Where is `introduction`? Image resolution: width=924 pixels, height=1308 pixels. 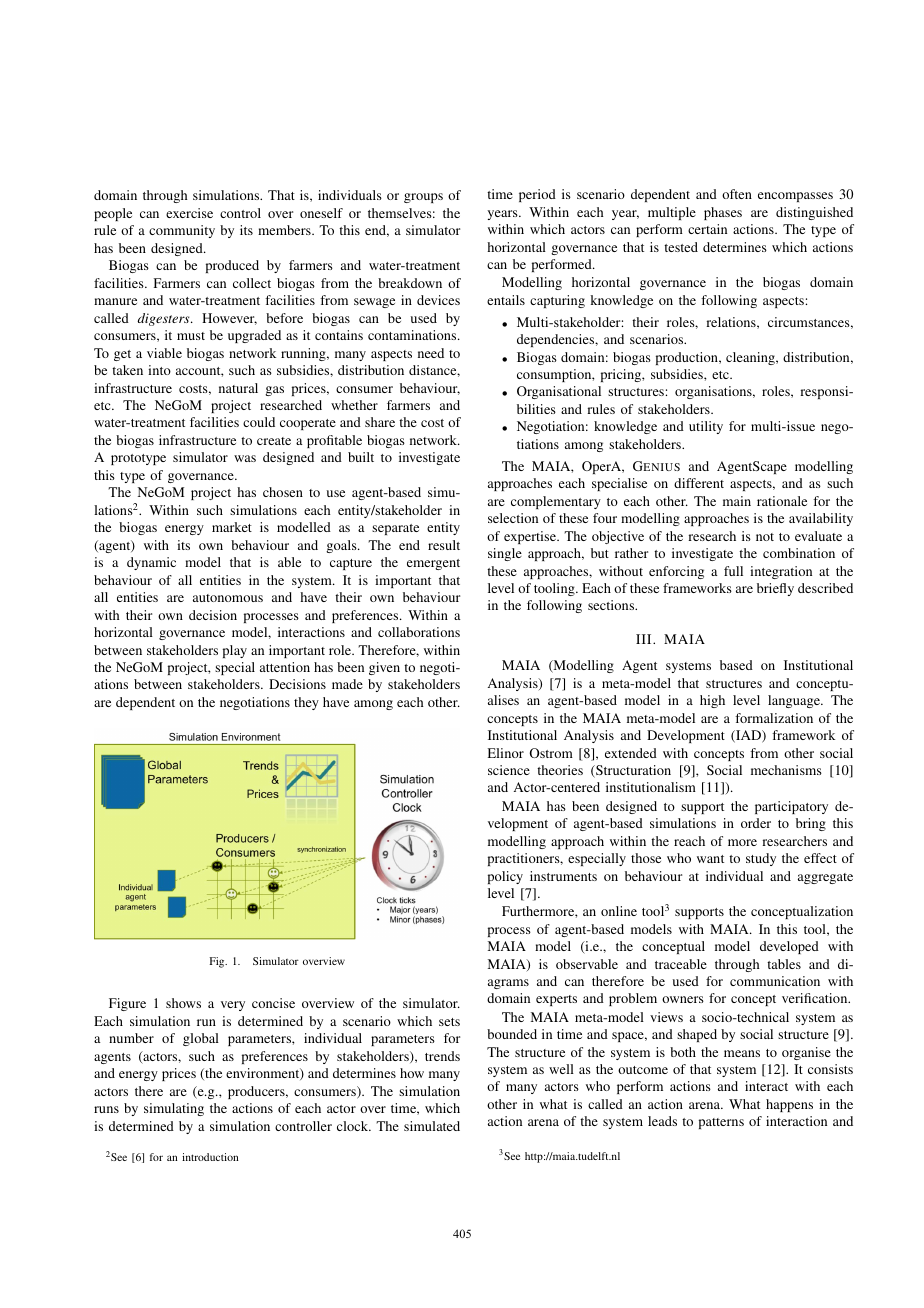 introduction is located at coordinates (210, 1157).
